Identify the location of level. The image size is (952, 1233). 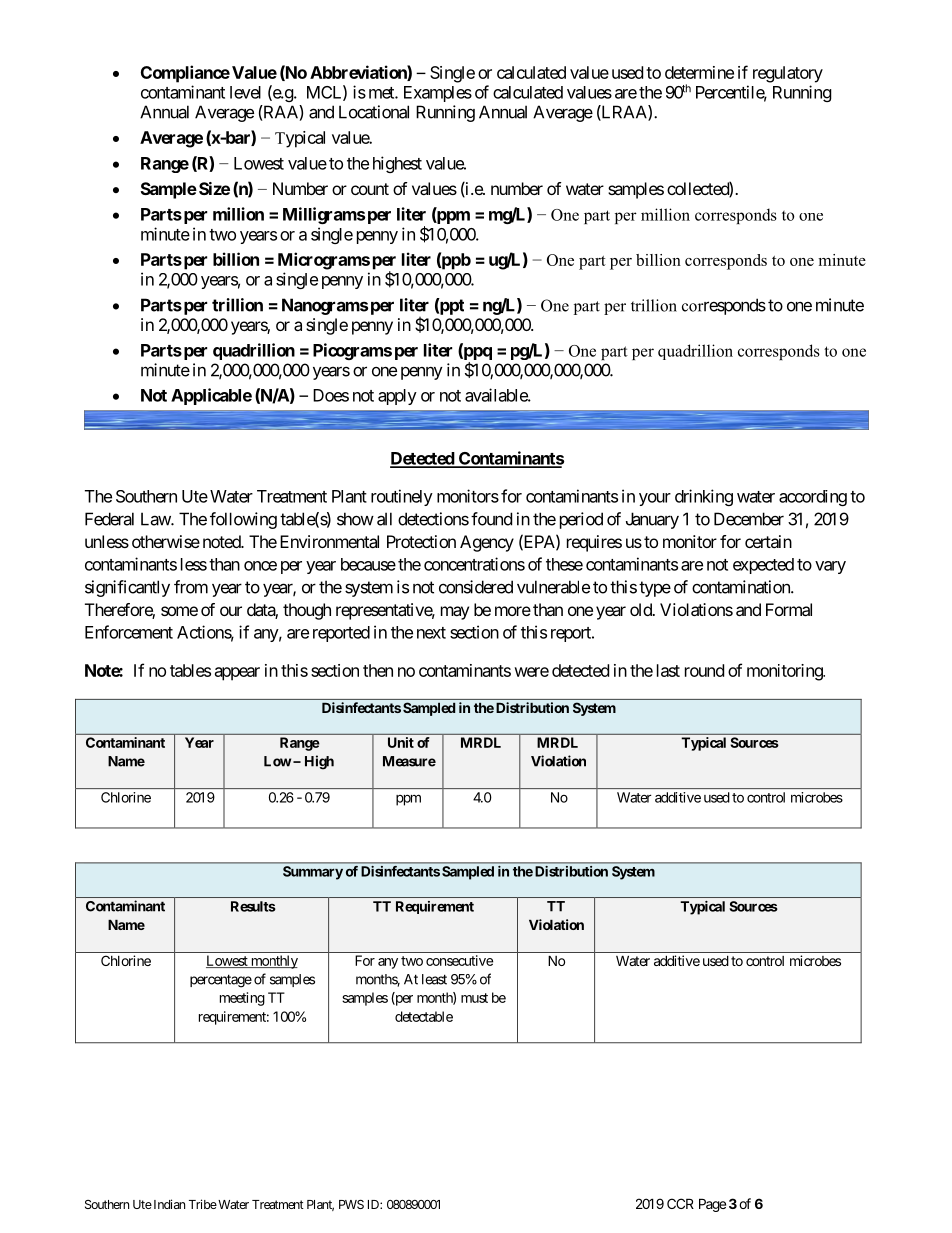
(245, 92).
